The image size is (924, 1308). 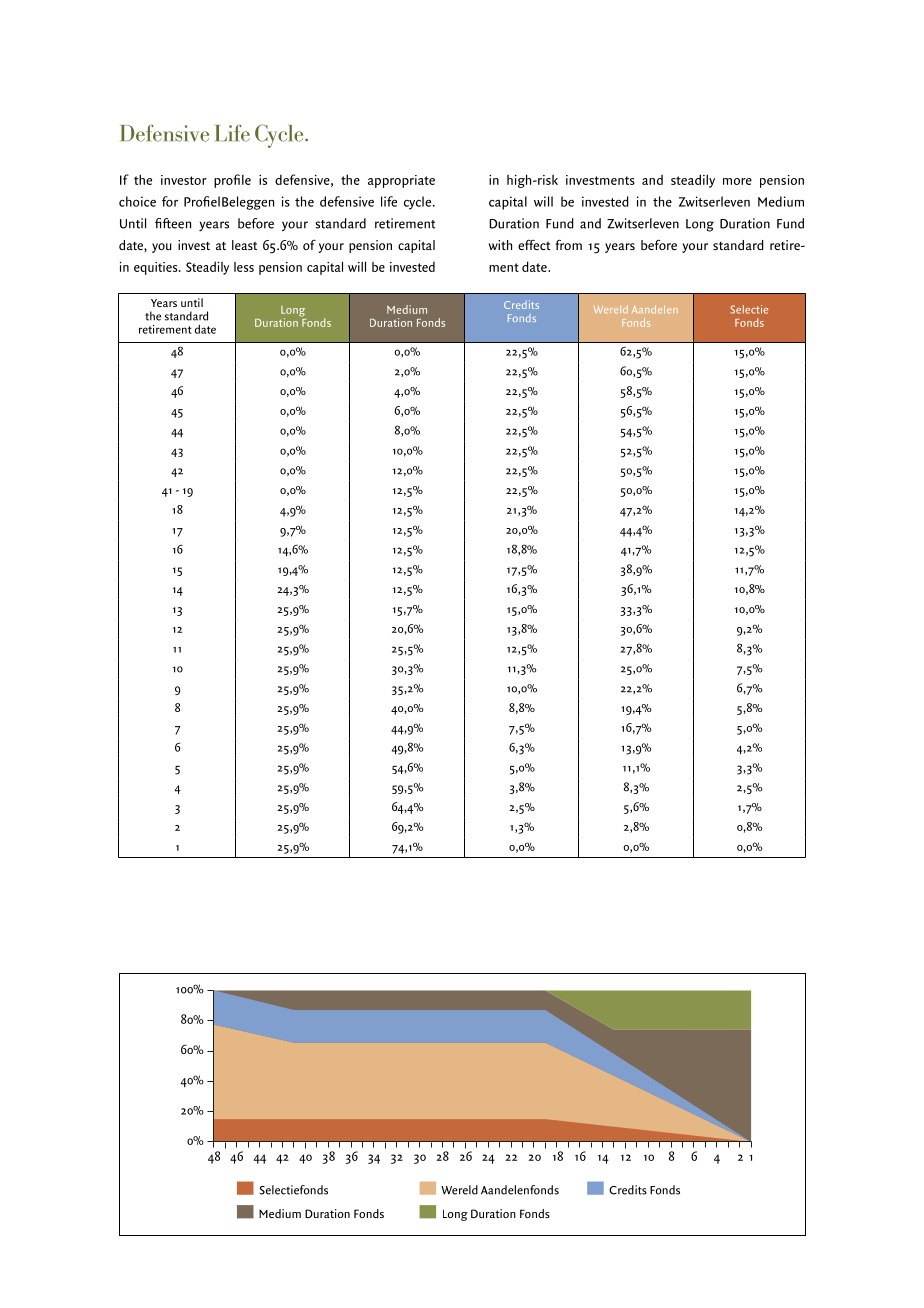 What do you see at coordinates (157, 268) in the screenshot?
I see `equities` at bounding box center [157, 268].
